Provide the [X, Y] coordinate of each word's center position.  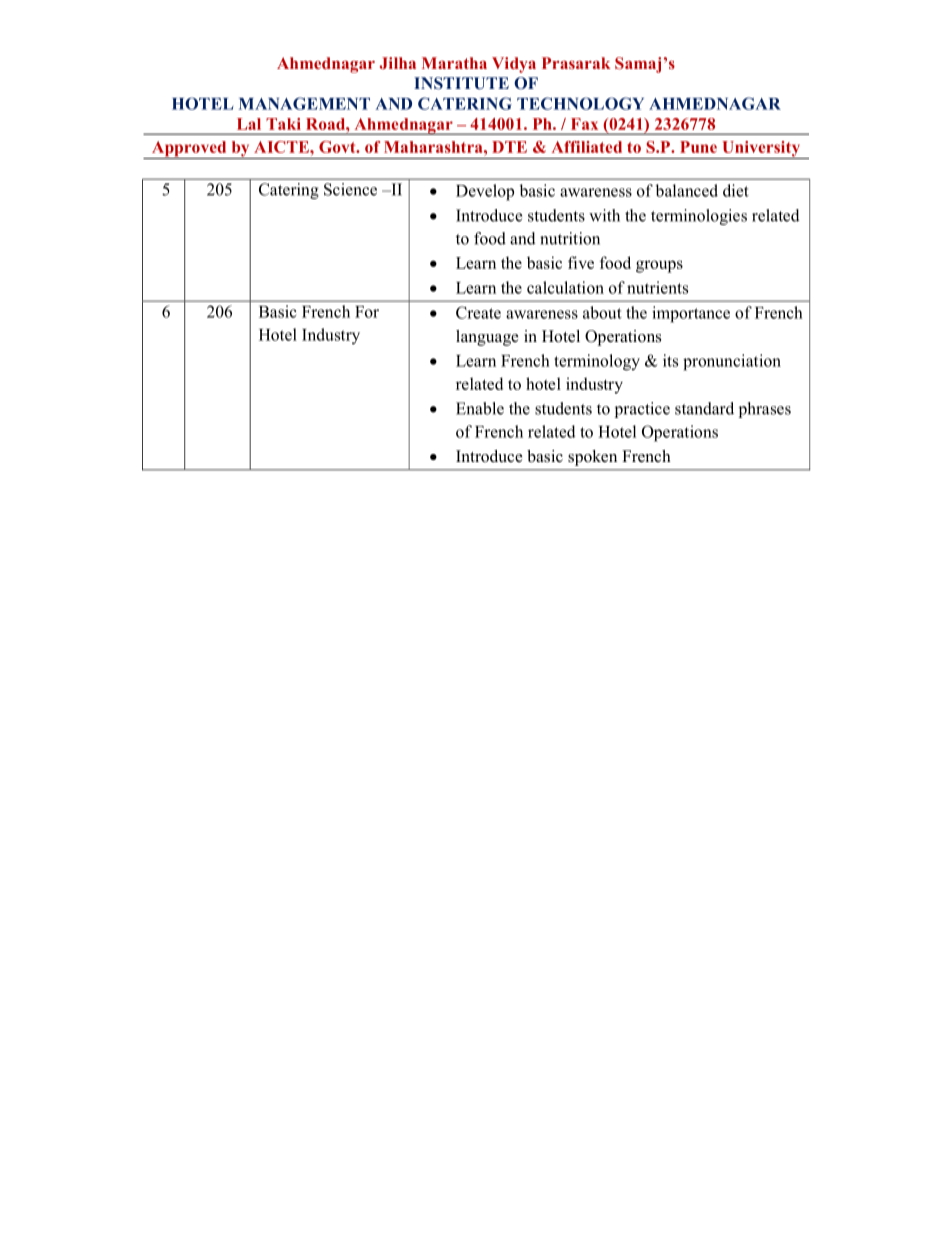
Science [350, 189]
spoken [592, 458]
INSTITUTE [461, 83]
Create [478, 312]
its [670, 360]
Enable [480, 408]
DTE [509, 147]
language [487, 338]
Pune [698, 147]
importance [691, 314]
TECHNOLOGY [580, 103]
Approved [189, 150]
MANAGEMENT [304, 103]
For [367, 312]
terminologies [699, 217]
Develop [485, 192]
